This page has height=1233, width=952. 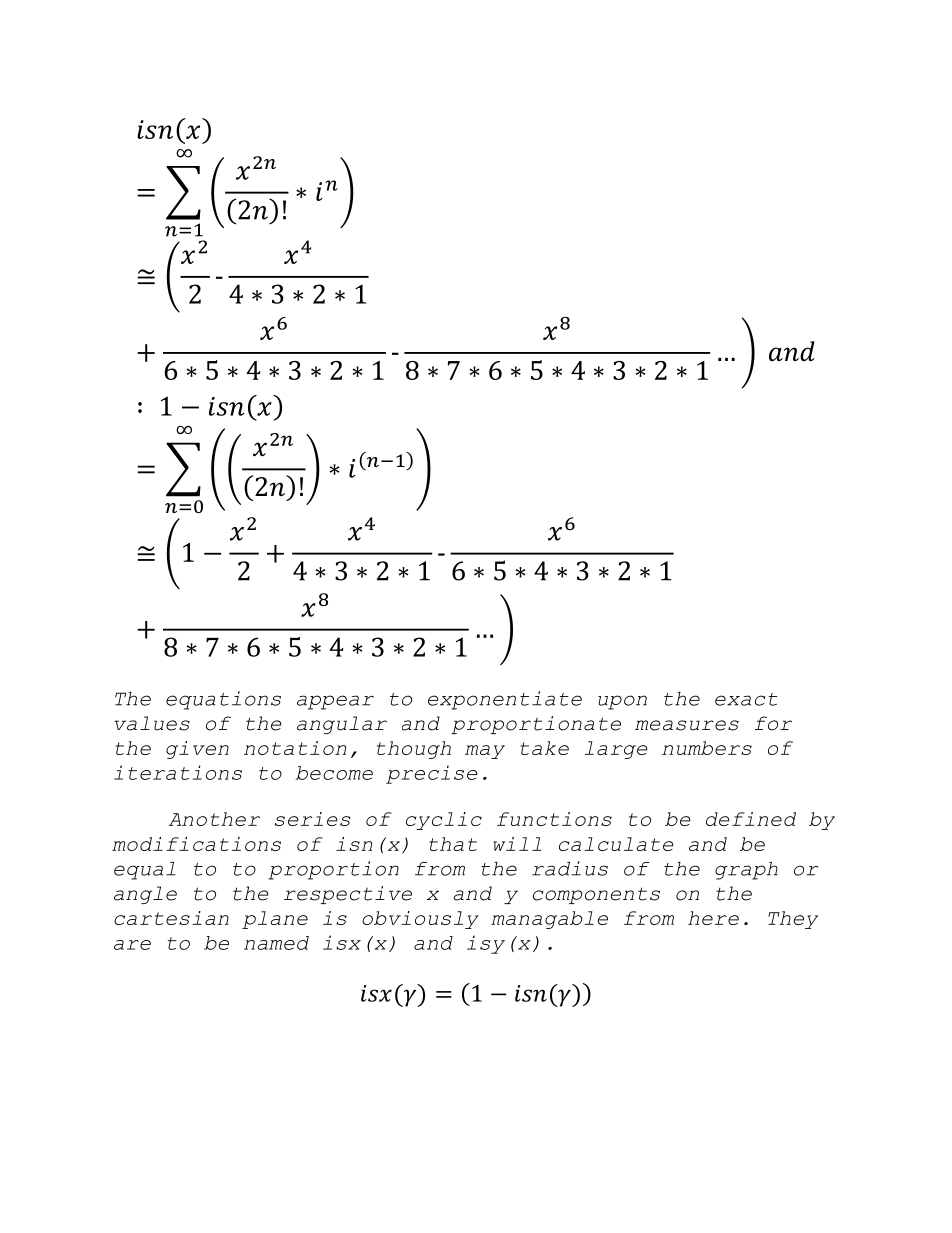 What do you see at coordinates (276, 943) in the page?
I see `named` at bounding box center [276, 943].
